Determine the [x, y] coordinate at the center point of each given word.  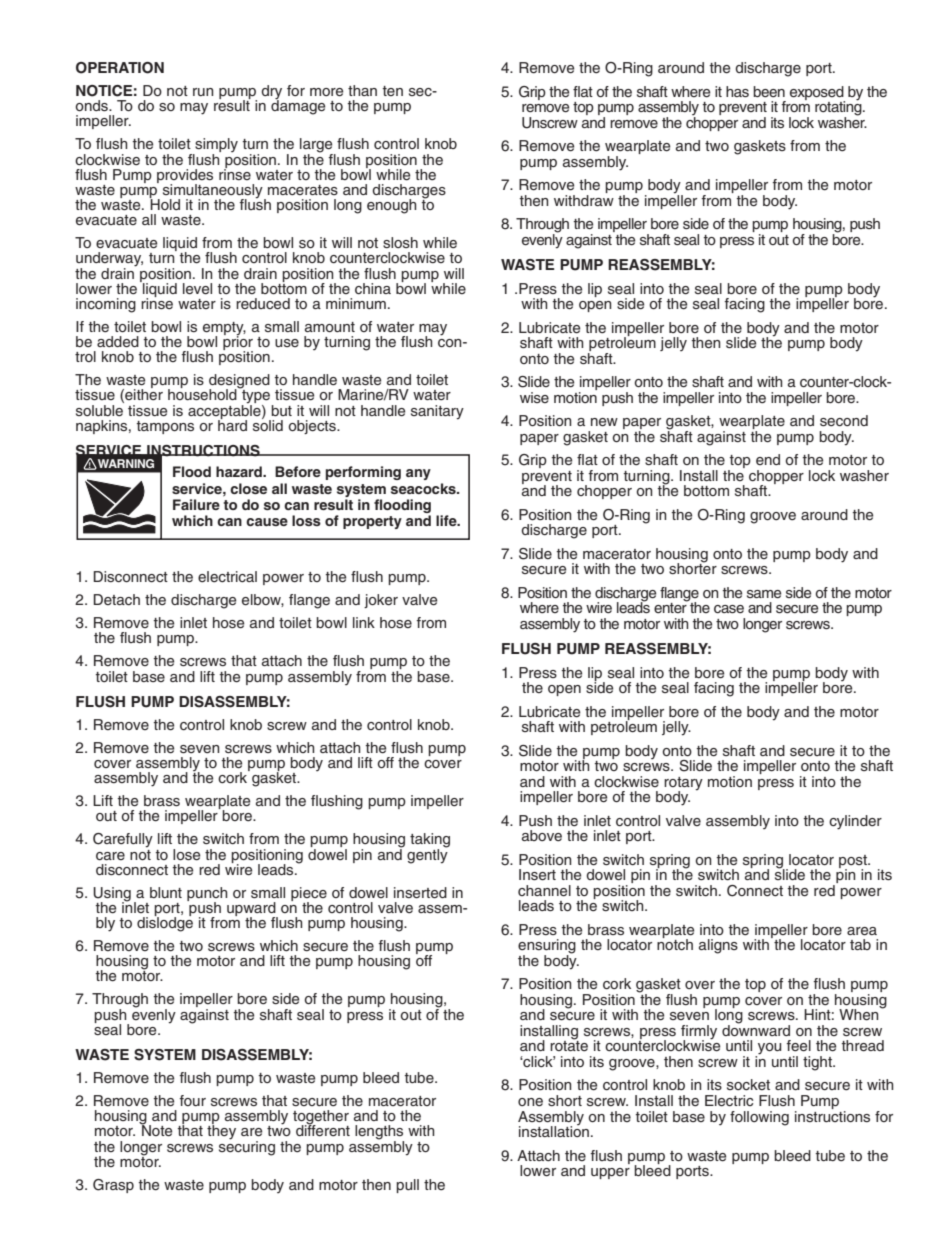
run [203, 92]
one [530, 1102]
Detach [116, 599]
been [769, 92]
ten [393, 91]
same [764, 594]
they [221, 1131]
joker [381, 601]
